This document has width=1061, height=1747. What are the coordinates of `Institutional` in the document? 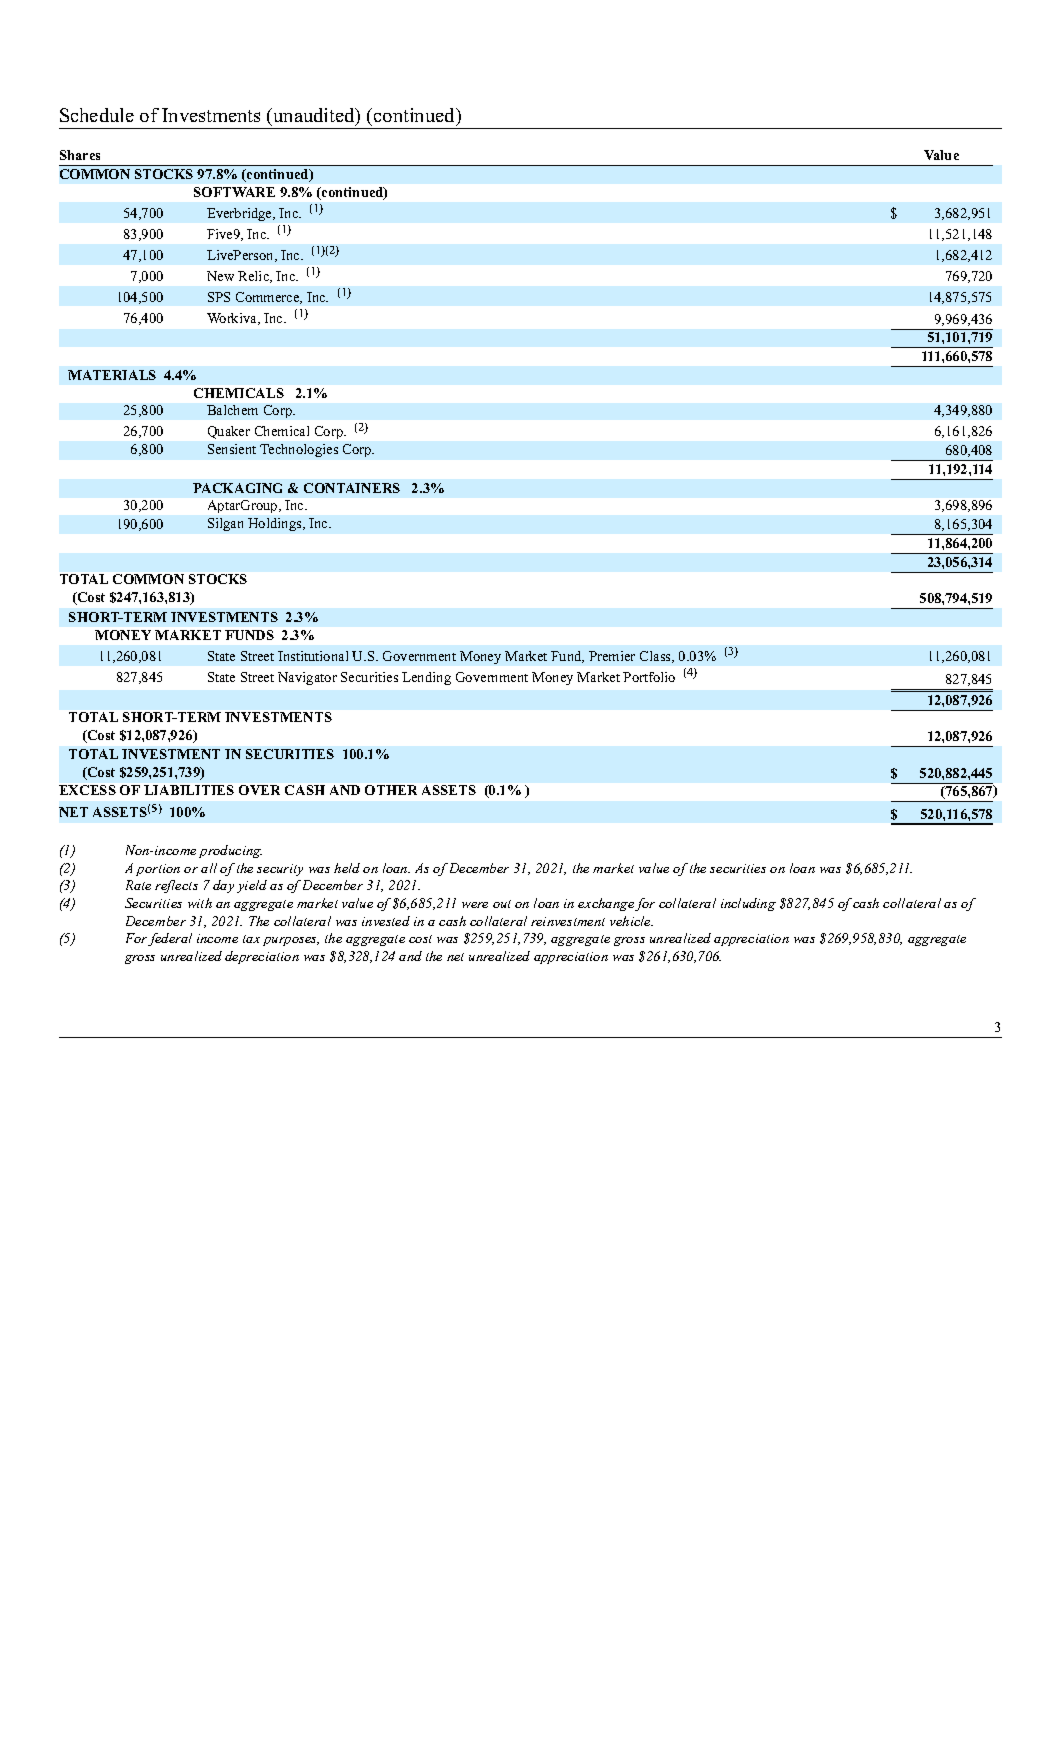 It's located at (313, 656).
